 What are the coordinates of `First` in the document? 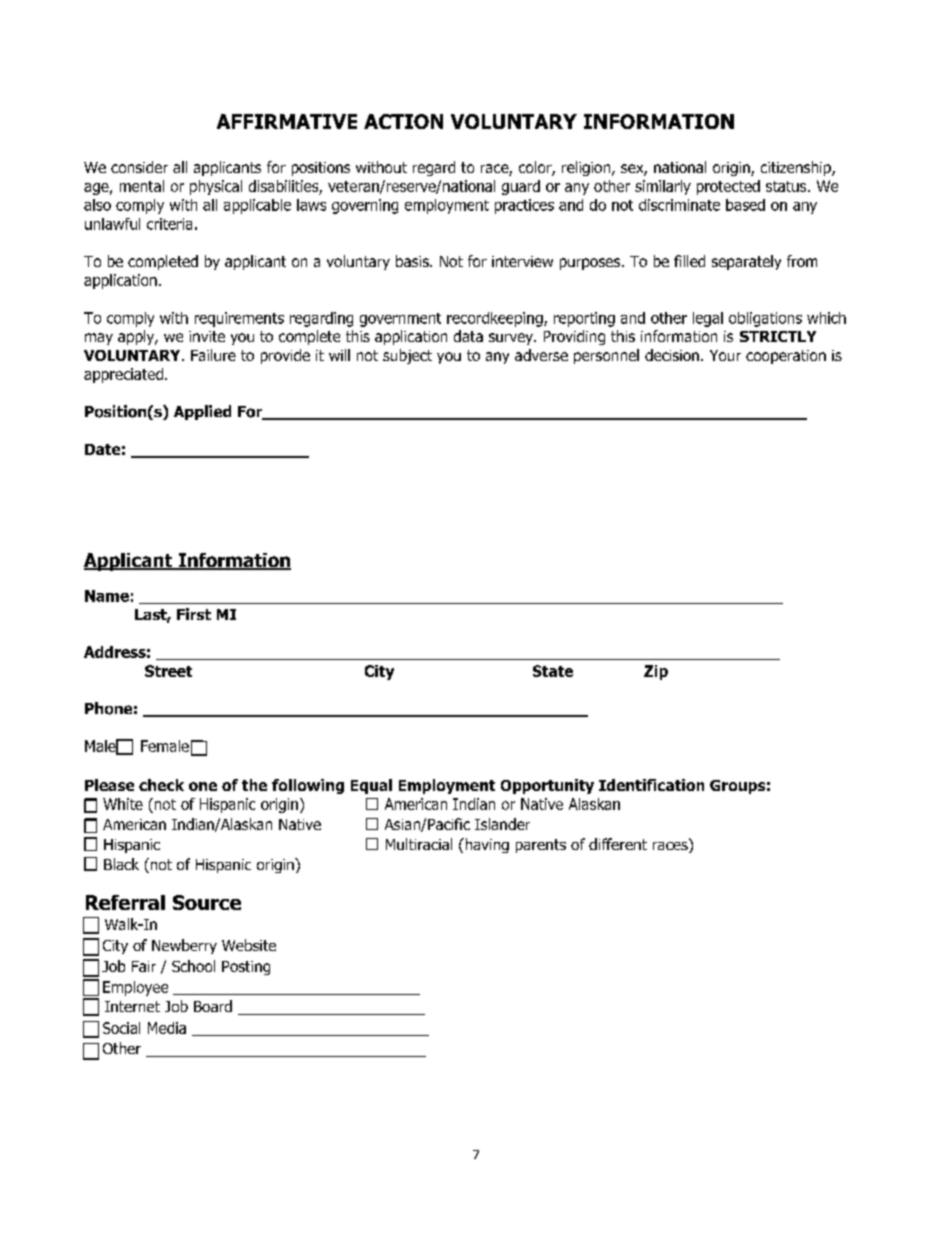 It's located at (194, 614).
